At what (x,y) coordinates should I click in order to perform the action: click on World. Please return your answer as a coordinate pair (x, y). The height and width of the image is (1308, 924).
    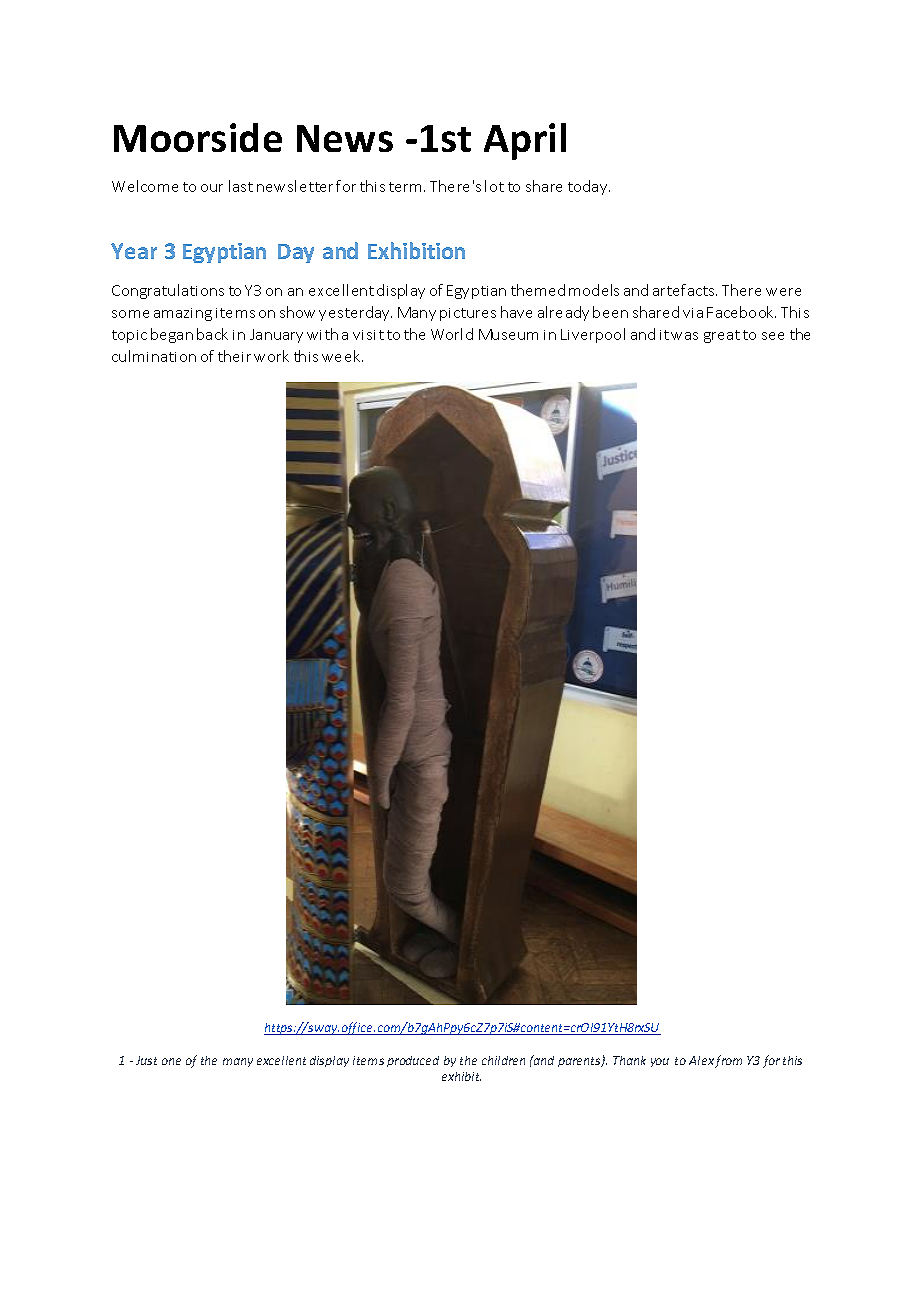
    Looking at the image, I should click on (452, 334).
